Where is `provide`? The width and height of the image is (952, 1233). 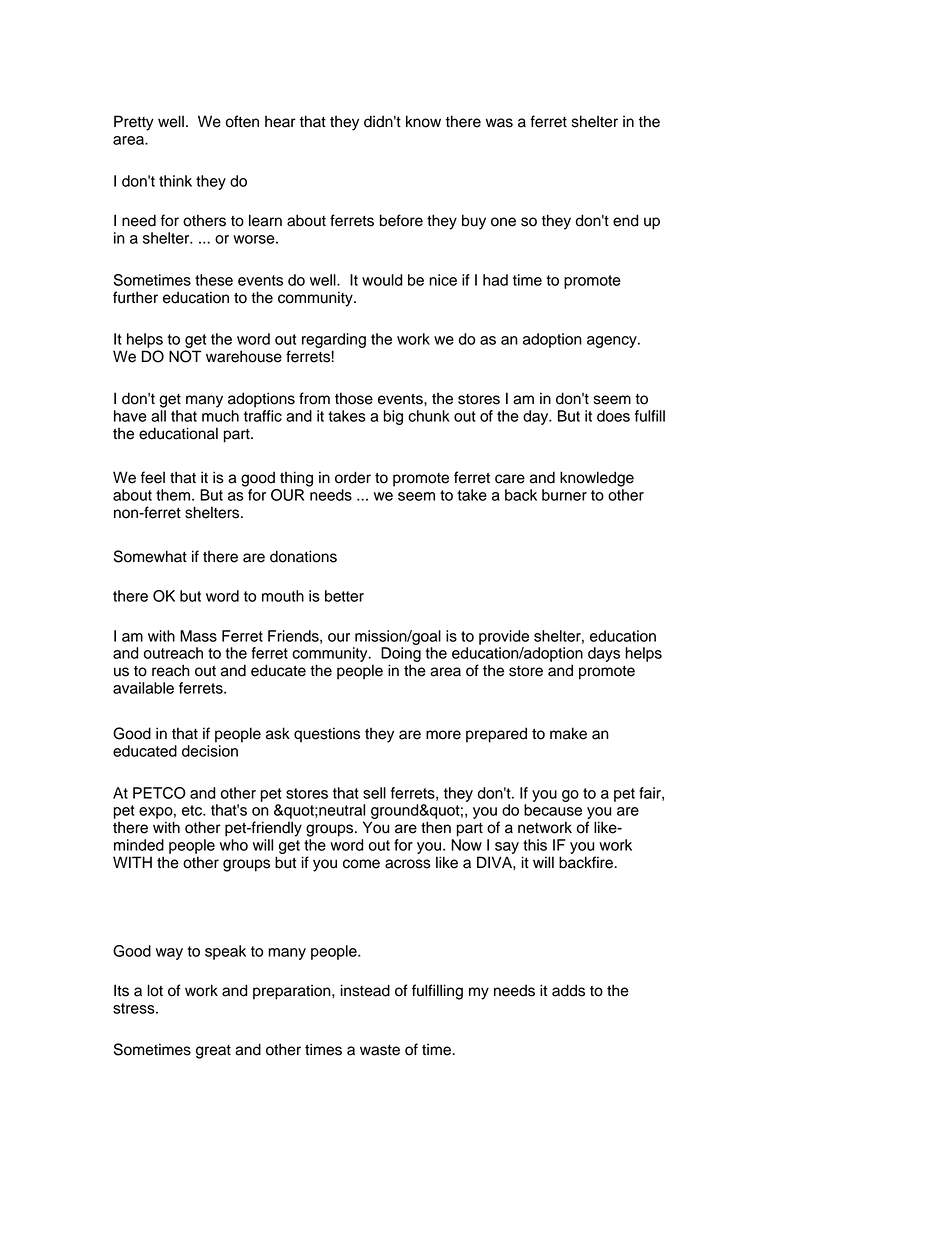 provide is located at coordinates (504, 637).
